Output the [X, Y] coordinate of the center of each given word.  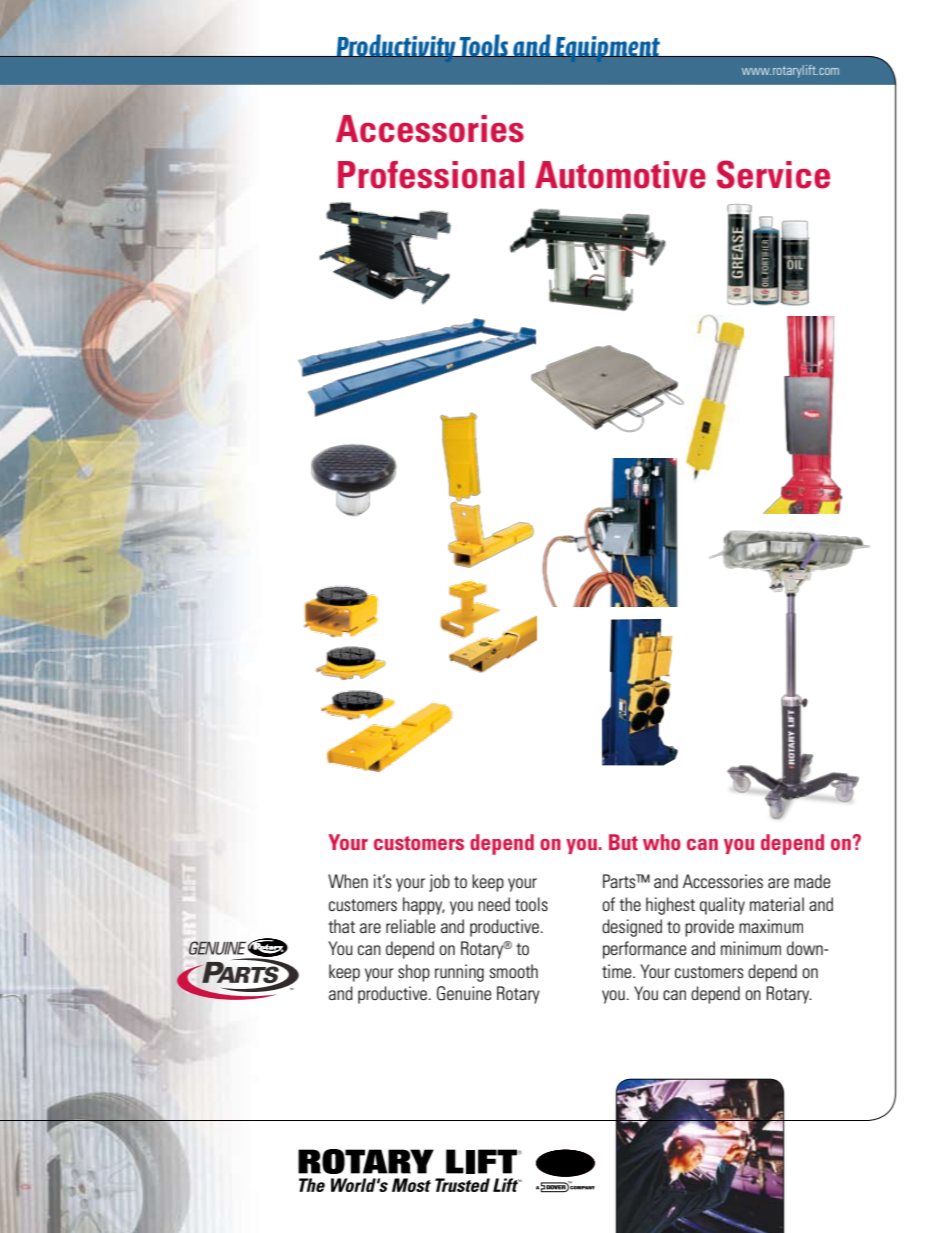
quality [722, 906]
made [812, 881]
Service [773, 174]
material [777, 904]
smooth [513, 971]
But [623, 842]
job [439, 883]
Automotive [620, 175]
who [662, 842]
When [348, 881]
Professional [431, 175]
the [630, 904]
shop [414, 973]
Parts [620, 881]
